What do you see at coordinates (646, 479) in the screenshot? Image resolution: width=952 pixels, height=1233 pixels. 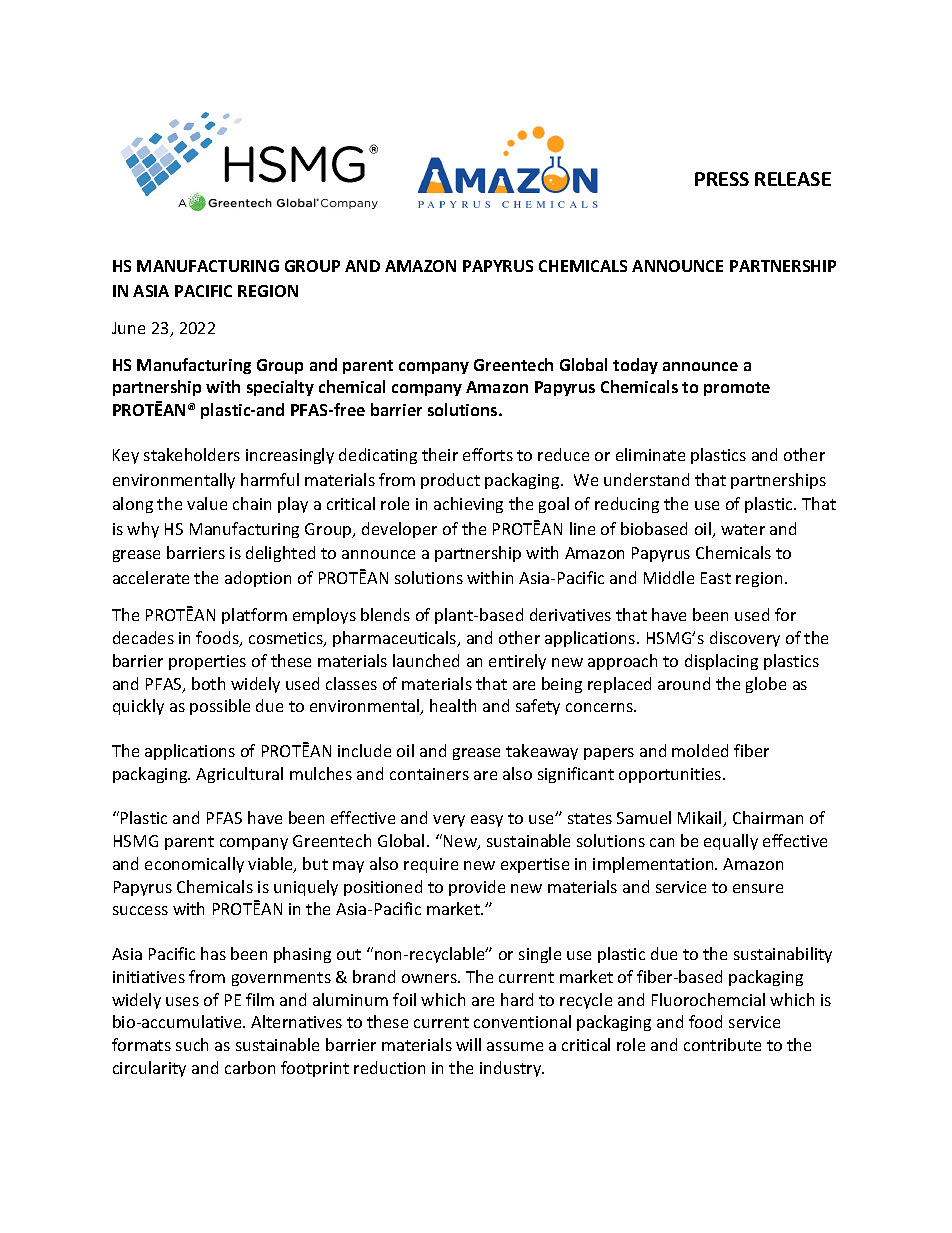 I see `understand` at bounding box center [646, 479].
